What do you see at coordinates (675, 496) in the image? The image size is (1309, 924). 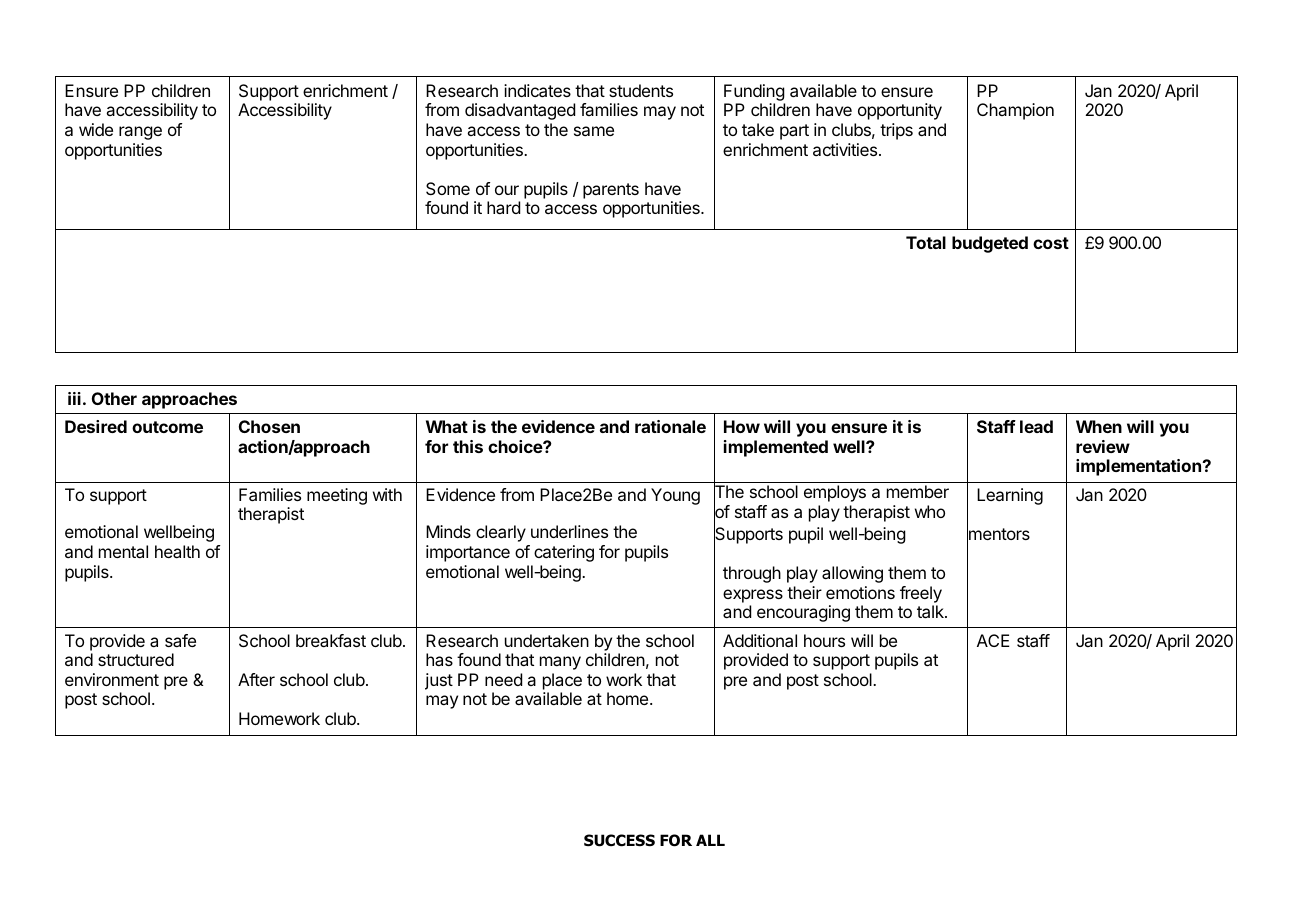 I see `Young` at bounding box center [675, 496].
